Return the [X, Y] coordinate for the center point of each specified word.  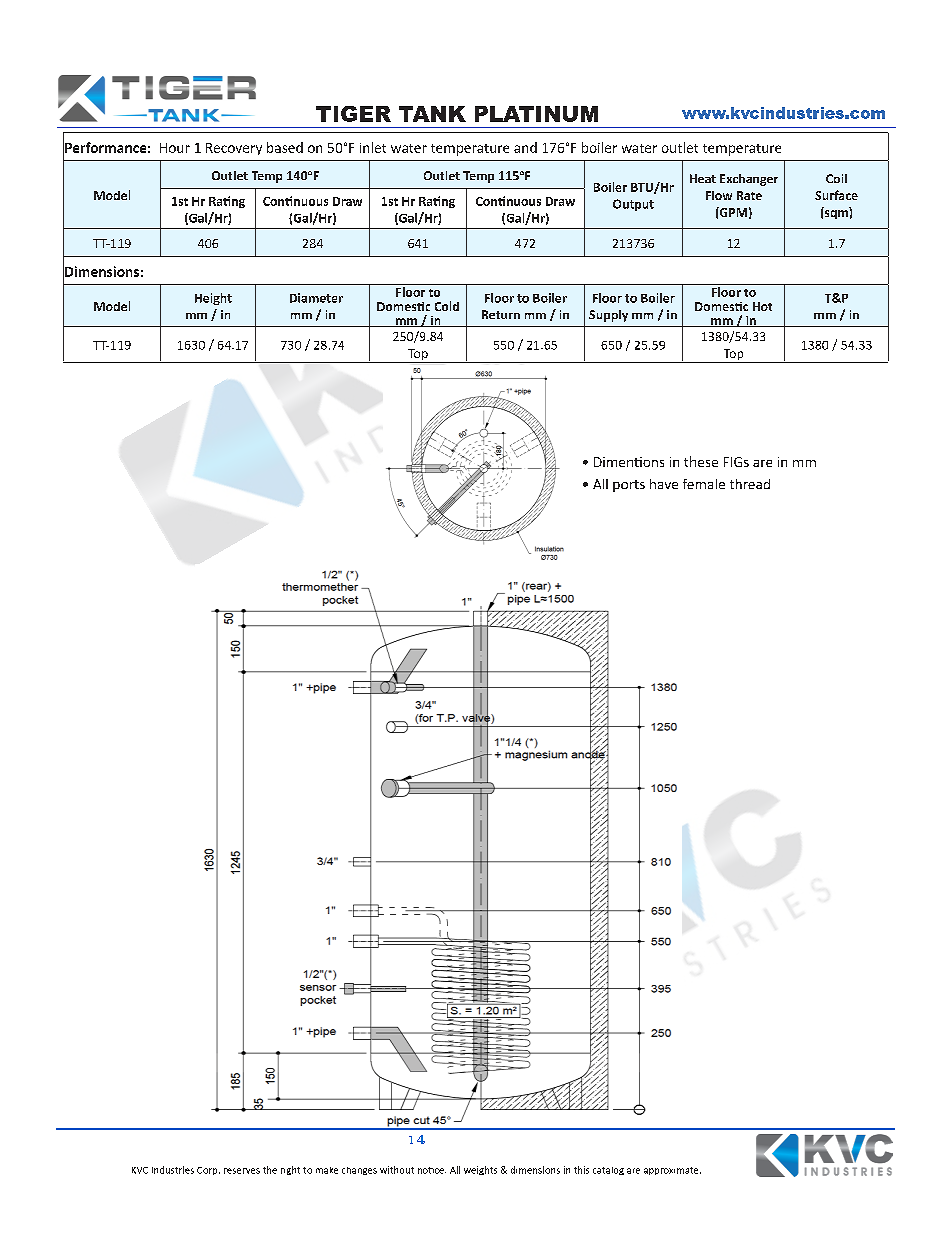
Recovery [234, 149]
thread [750, 484]
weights [480, 1170]
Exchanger [749, 180]
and [525, 147]
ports [629, 486]
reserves [242, 1171]
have [664, 484]
